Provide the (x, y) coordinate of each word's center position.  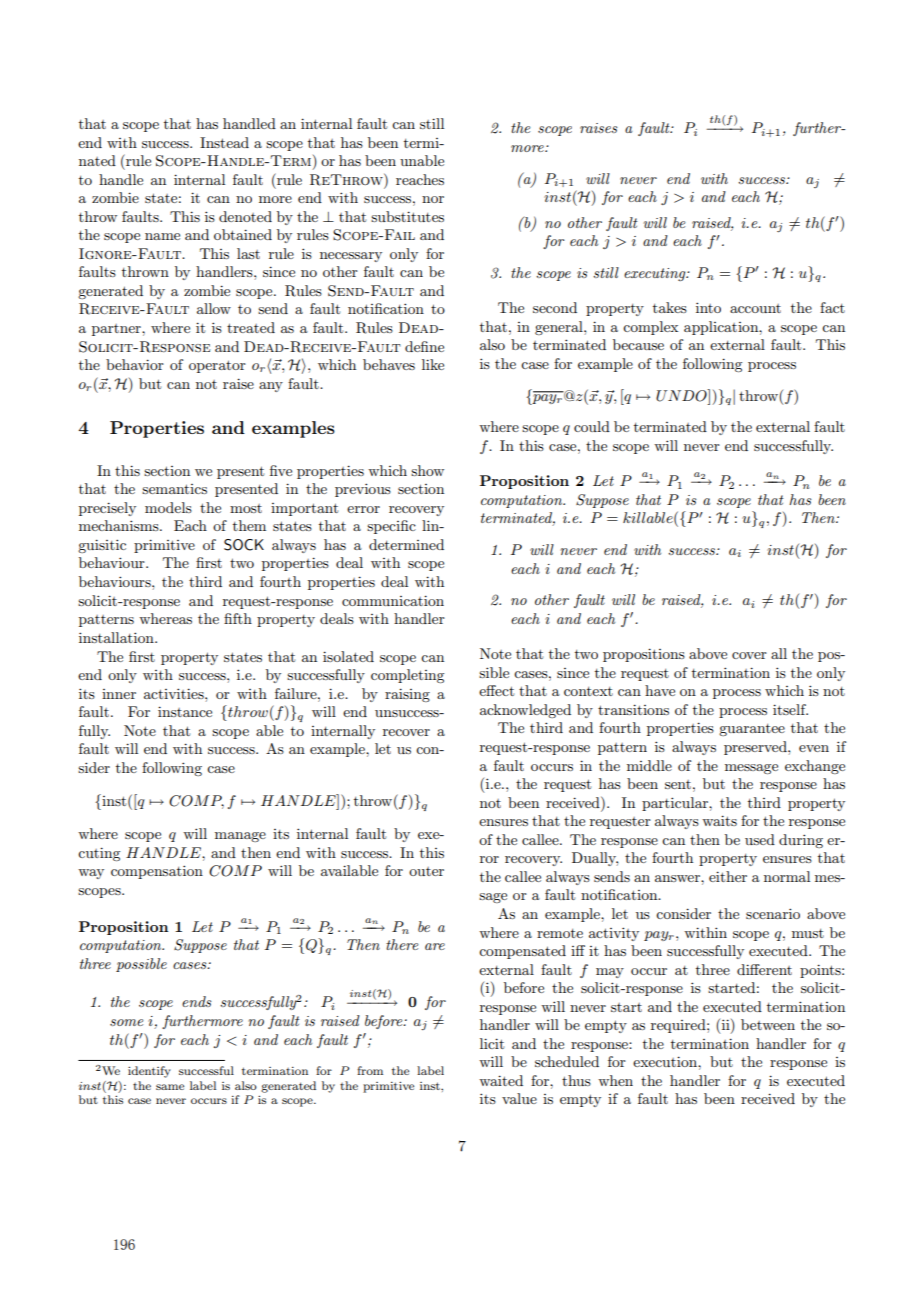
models (168, 507)
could (592, 426)
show (427, 470)
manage (240, 837)
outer (426, 871)
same (170, 1087)
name (162, 236)
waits (719, 820)
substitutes (407, 216)
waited (501, 1080)
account (755, 308)
